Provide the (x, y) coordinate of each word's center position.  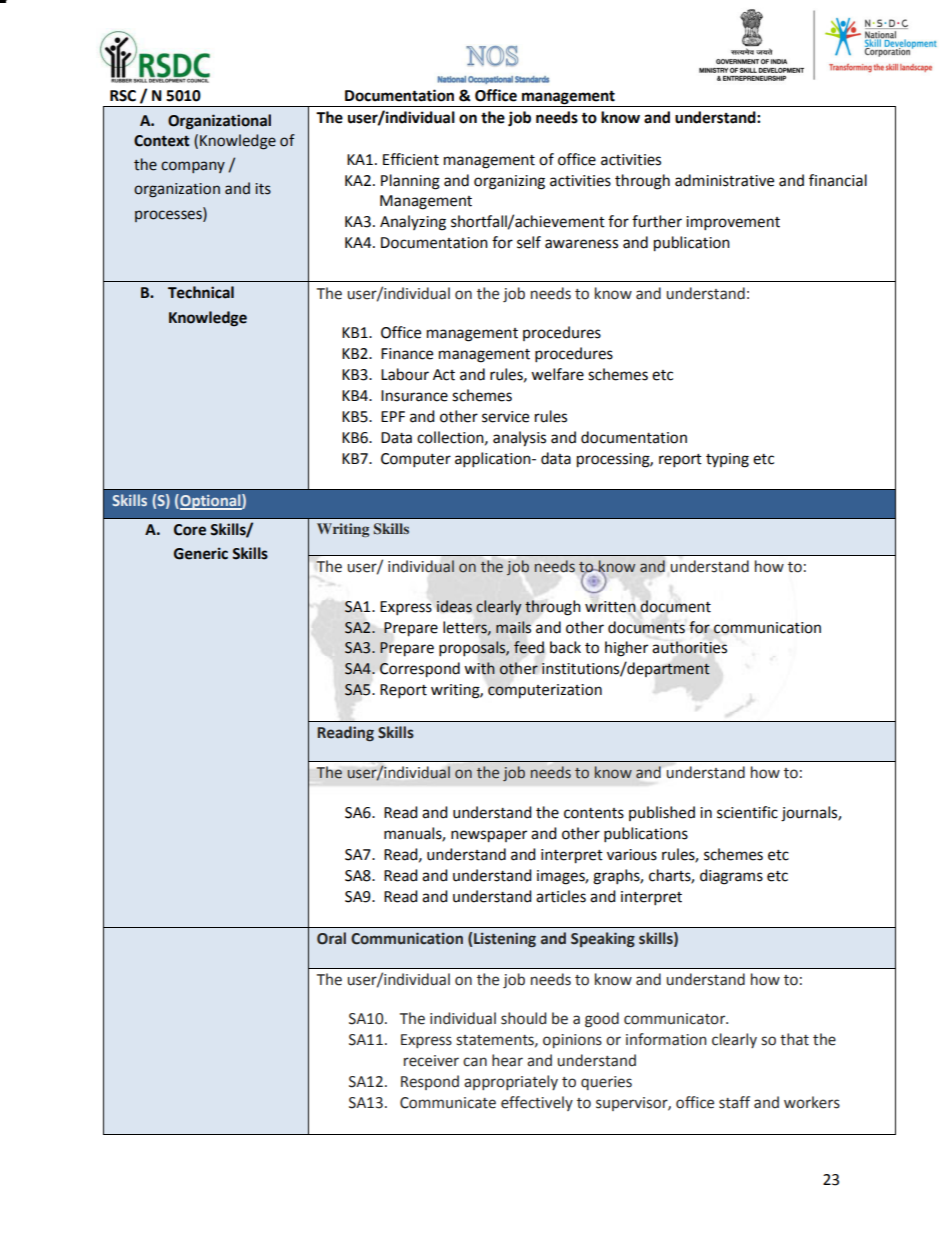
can (475, 1062)
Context (161, 141)
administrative (724, 180)
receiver (431, 1061)
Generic (201, 553)
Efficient (411, 159)
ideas (454, 606)
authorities (689, 647)
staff (734, 1102)
